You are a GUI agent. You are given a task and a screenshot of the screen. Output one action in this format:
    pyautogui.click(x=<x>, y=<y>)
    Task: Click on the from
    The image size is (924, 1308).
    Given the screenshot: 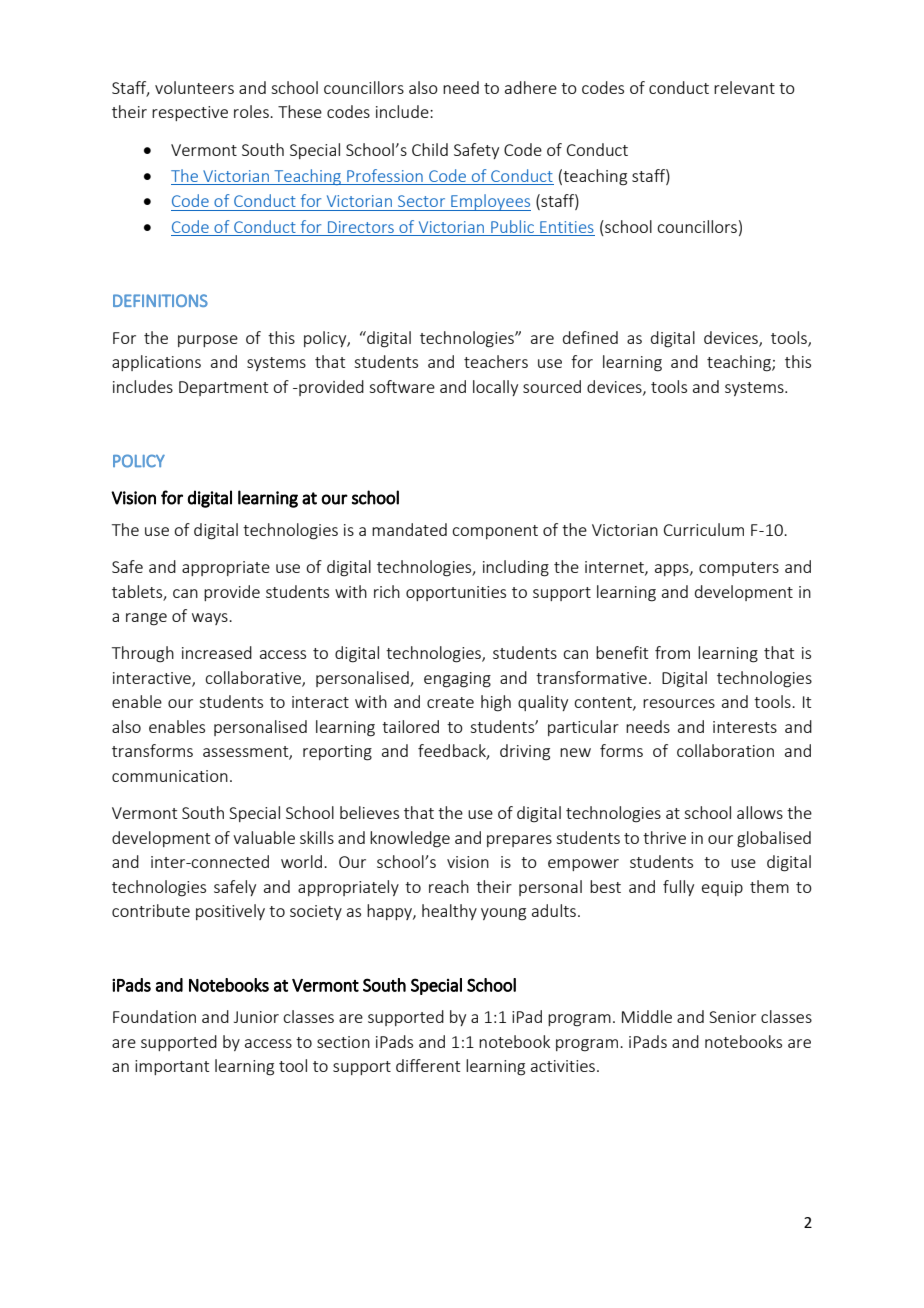 What is the action you would take?
    pyautogui.click(x=672, y=652)
